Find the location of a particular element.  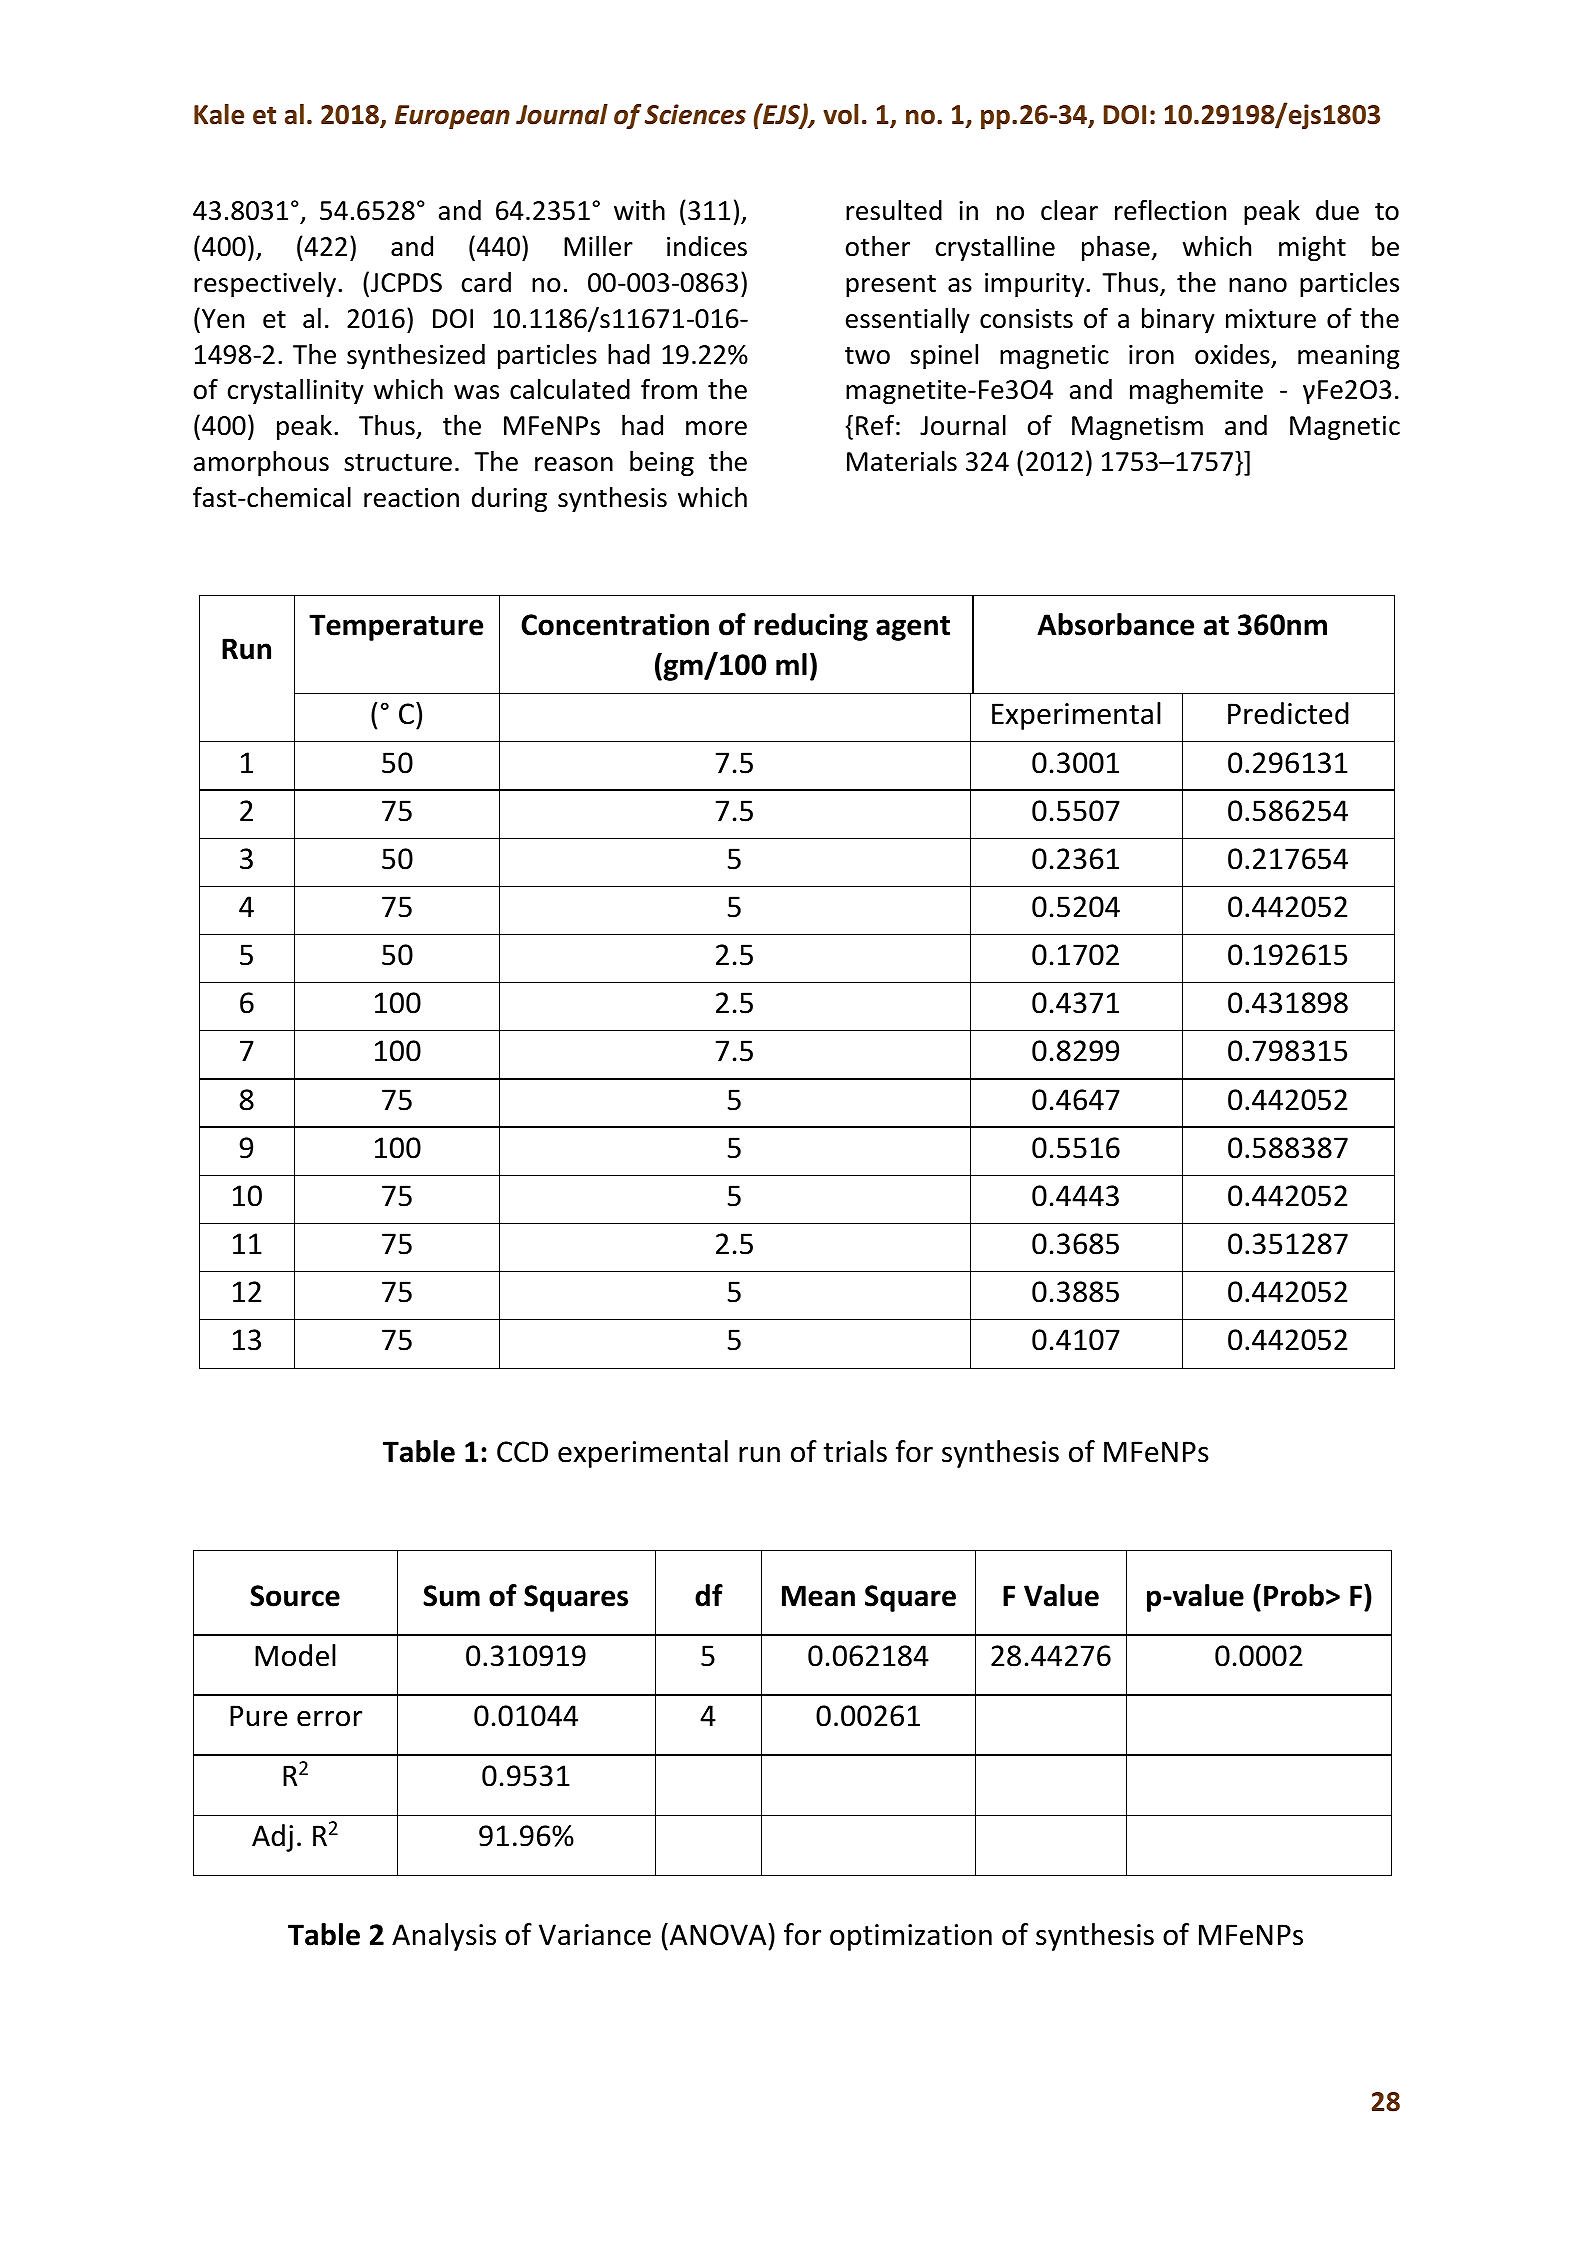

Temperature is located at coordinates (396, 627).
